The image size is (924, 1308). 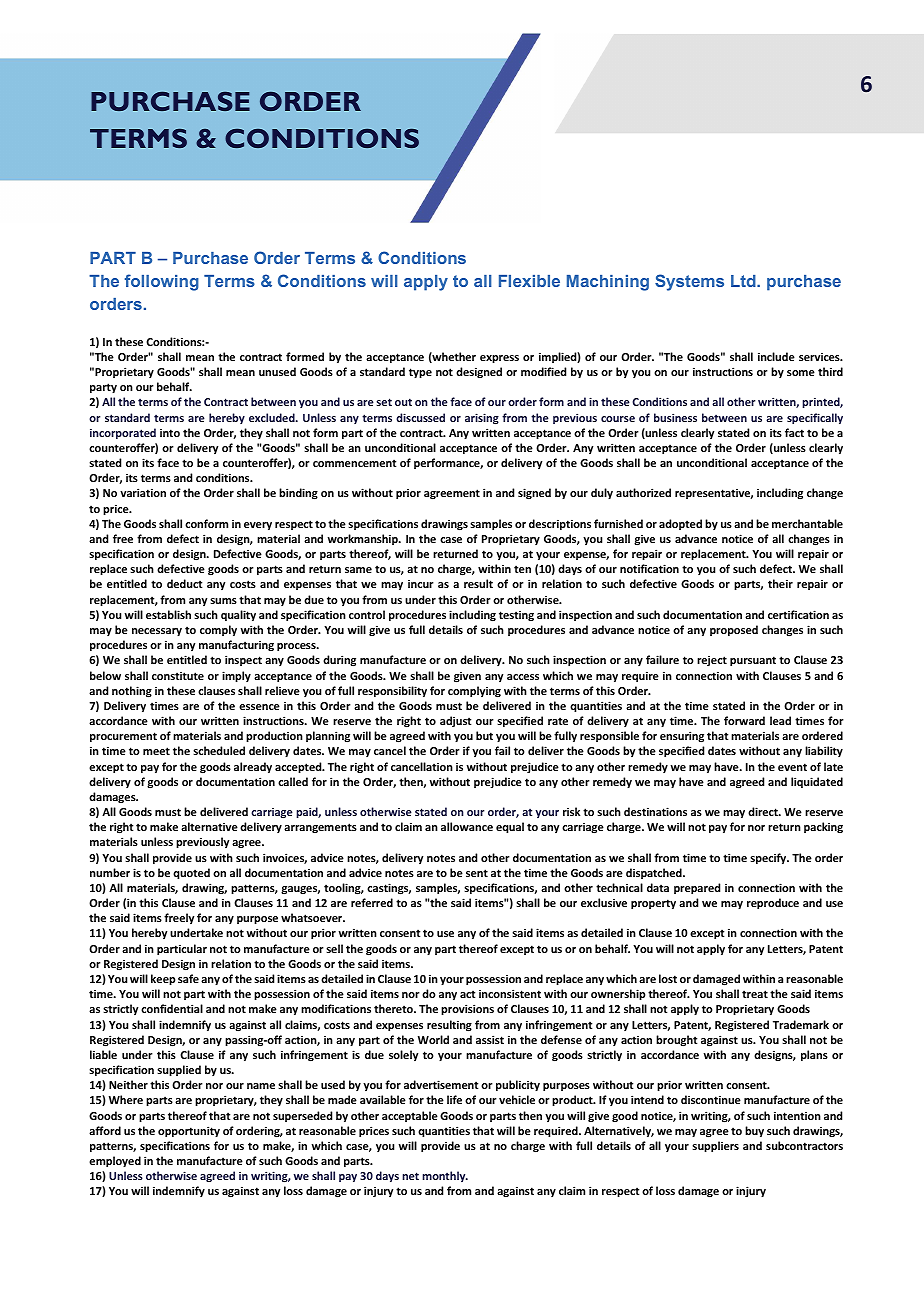 What do you see at coordinates (780, 583) in the image?
I see `their` at bounding box center [780, 583].
